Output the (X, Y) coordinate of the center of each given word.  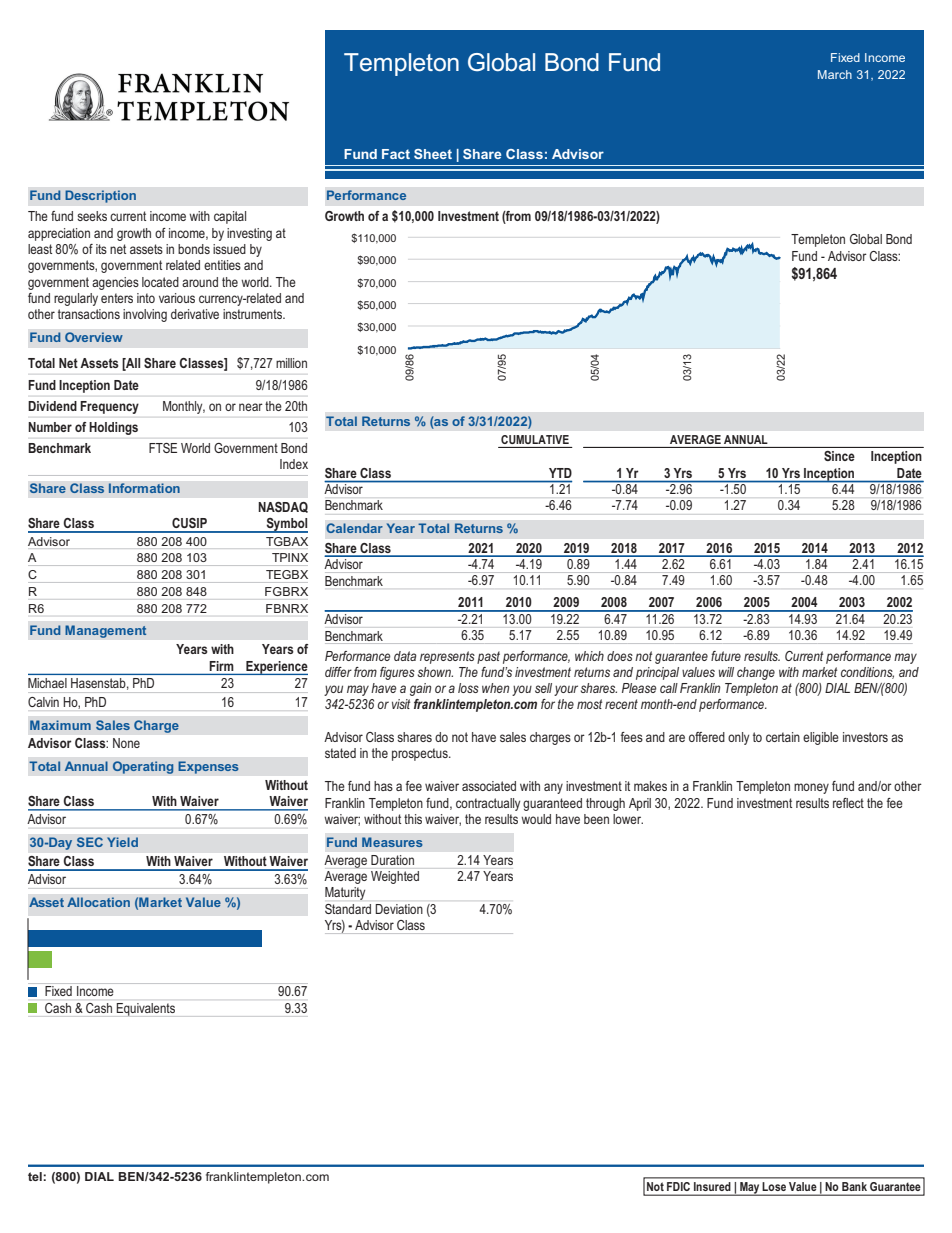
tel (36, 1176)
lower (628, 819)
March (835, 74)
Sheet (433, 154)
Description (100, 196)
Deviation (399, 909)
